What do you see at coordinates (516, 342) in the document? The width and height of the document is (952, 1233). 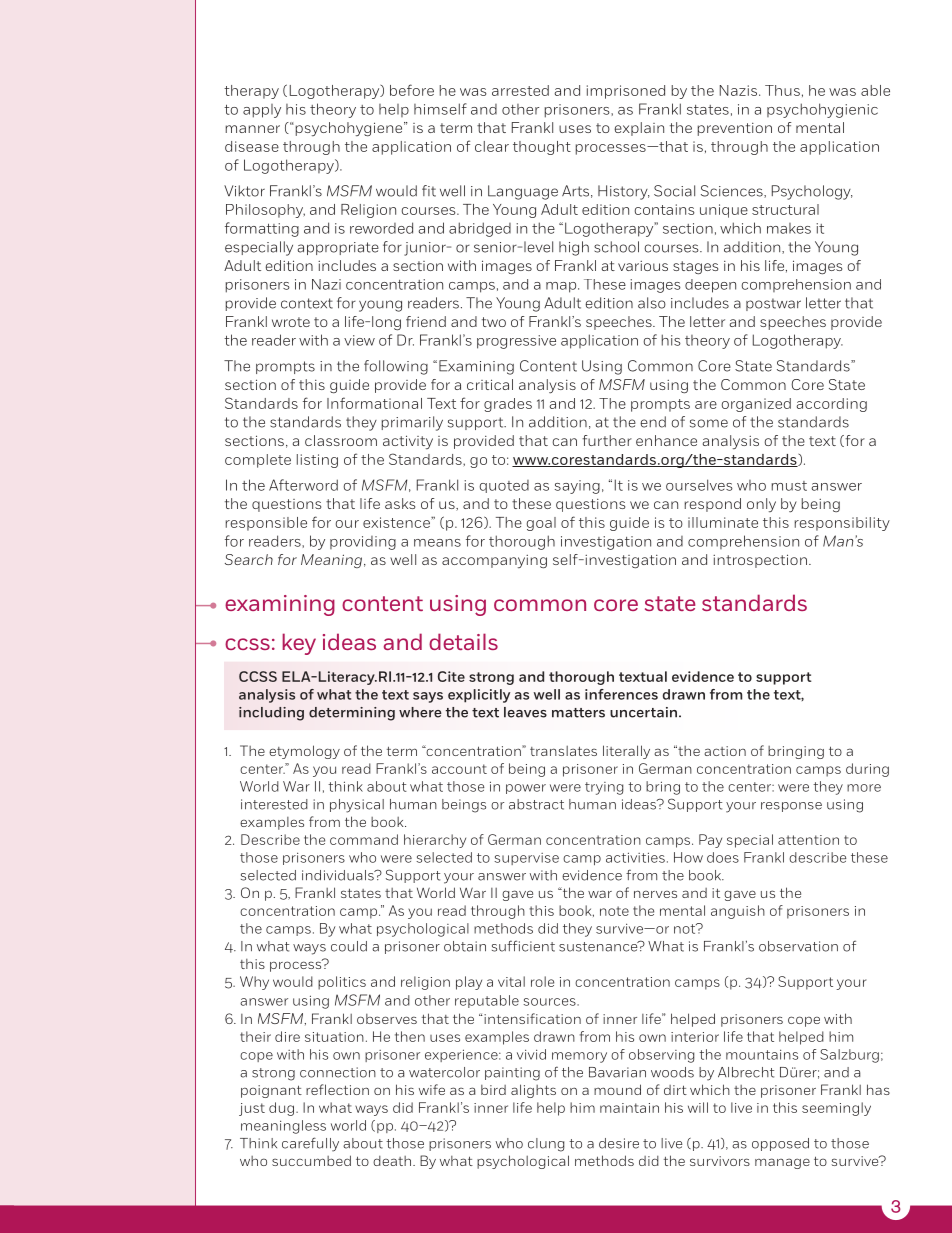 I see `progressive` at bounding box center [516, 342].
